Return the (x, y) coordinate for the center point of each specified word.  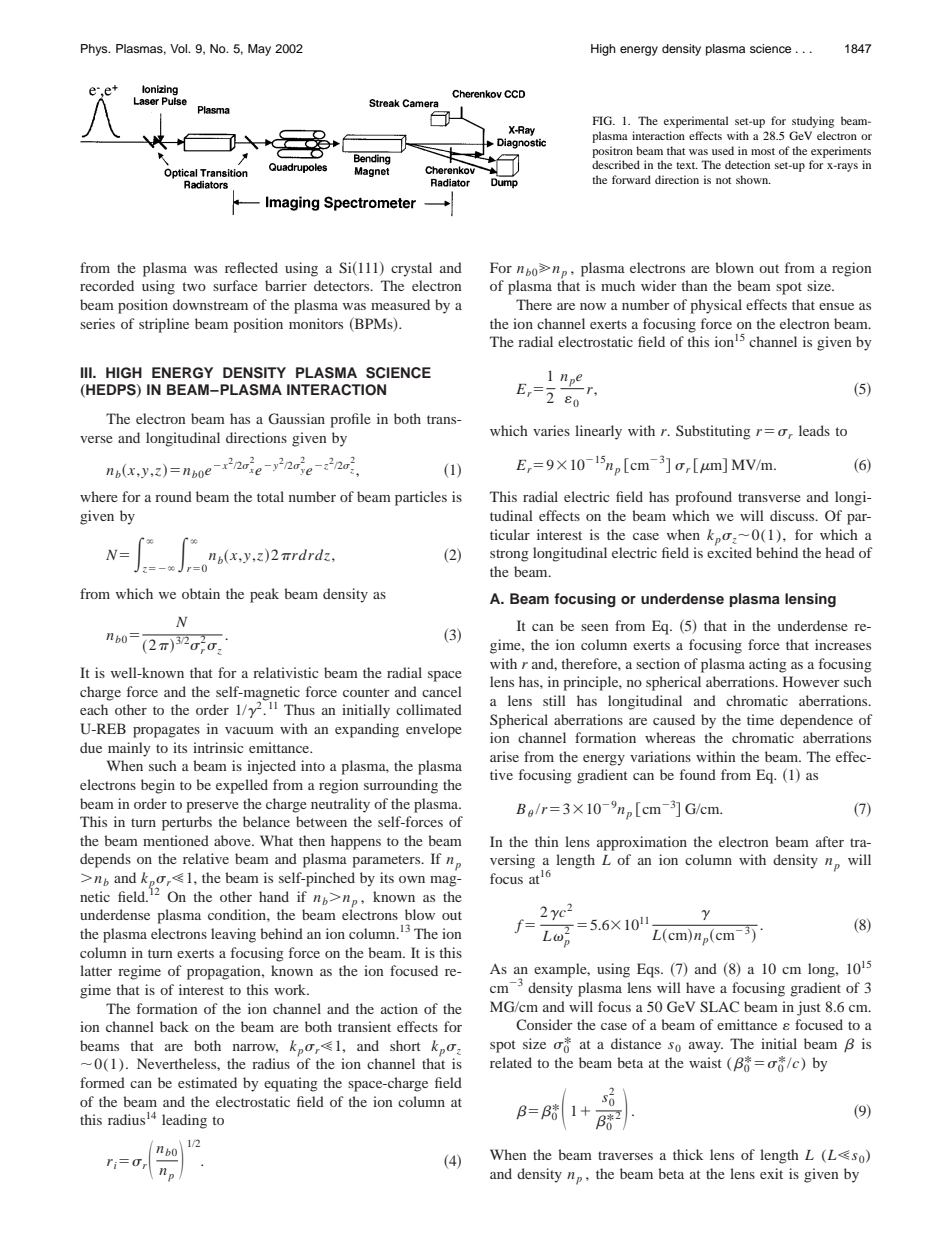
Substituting (713, 432)
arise (504, 756)
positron (612, 152)
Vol (179, 48)
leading (184, 1121)
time (760, 719)
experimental (696, 122)
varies (551, 430)
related (511, 1062)
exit (771, 1173)
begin (158, 786)
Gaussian (296, 419)
